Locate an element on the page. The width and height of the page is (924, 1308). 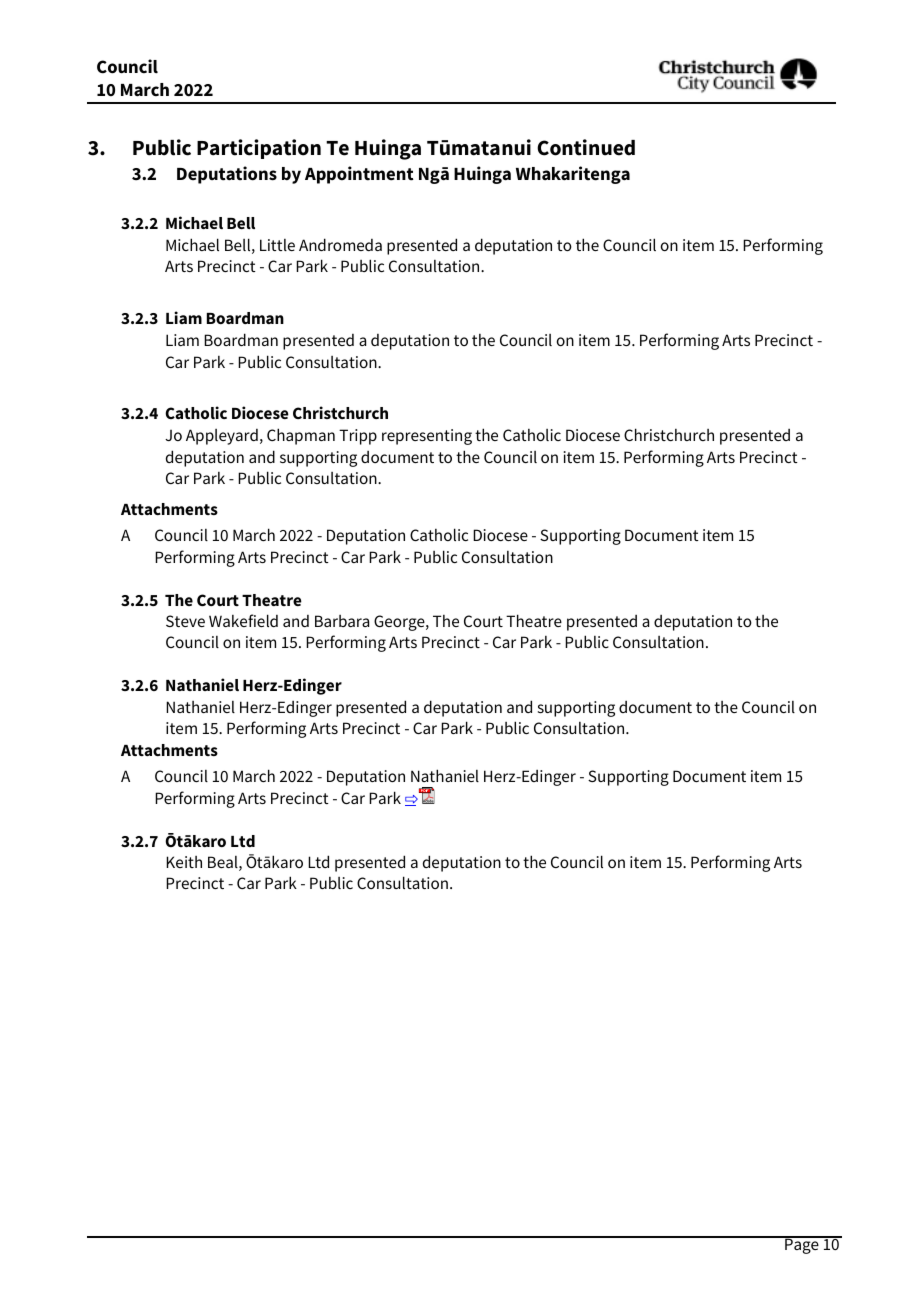
Little is located at coordinates (277, 245).
